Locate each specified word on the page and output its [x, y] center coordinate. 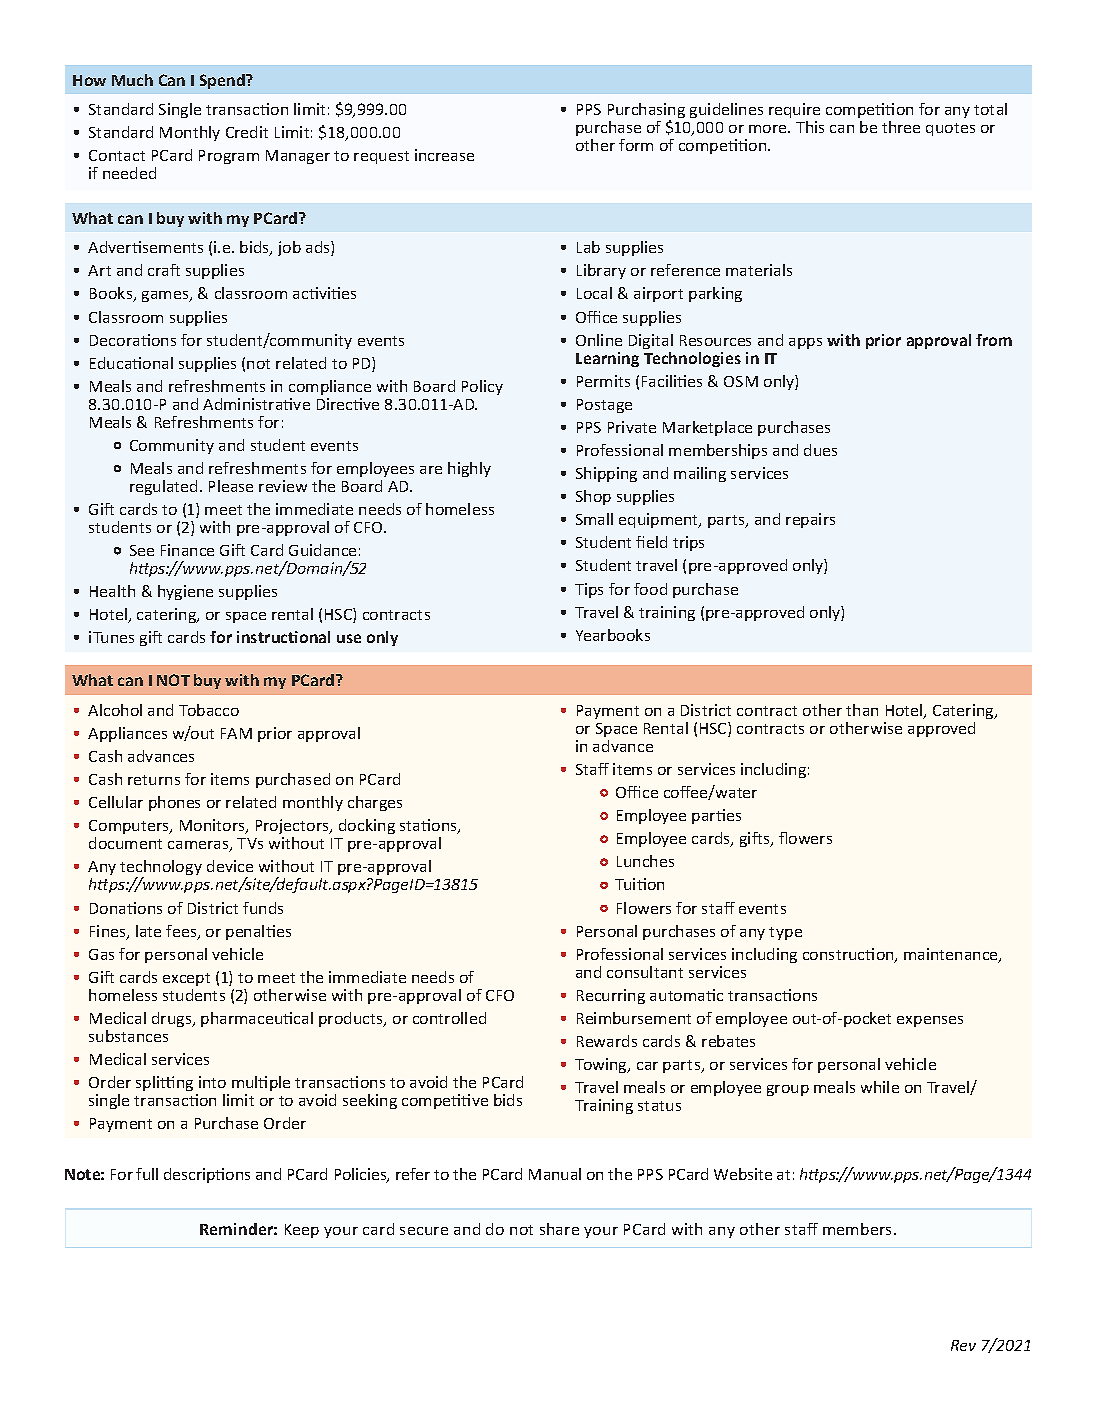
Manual [555, 1174]
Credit [247, 132]
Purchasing [646, 112]
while [880, 1087]
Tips [589, 590]
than [862, 710]
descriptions [207, 1175]
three [901, 127]
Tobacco [209, 710]
